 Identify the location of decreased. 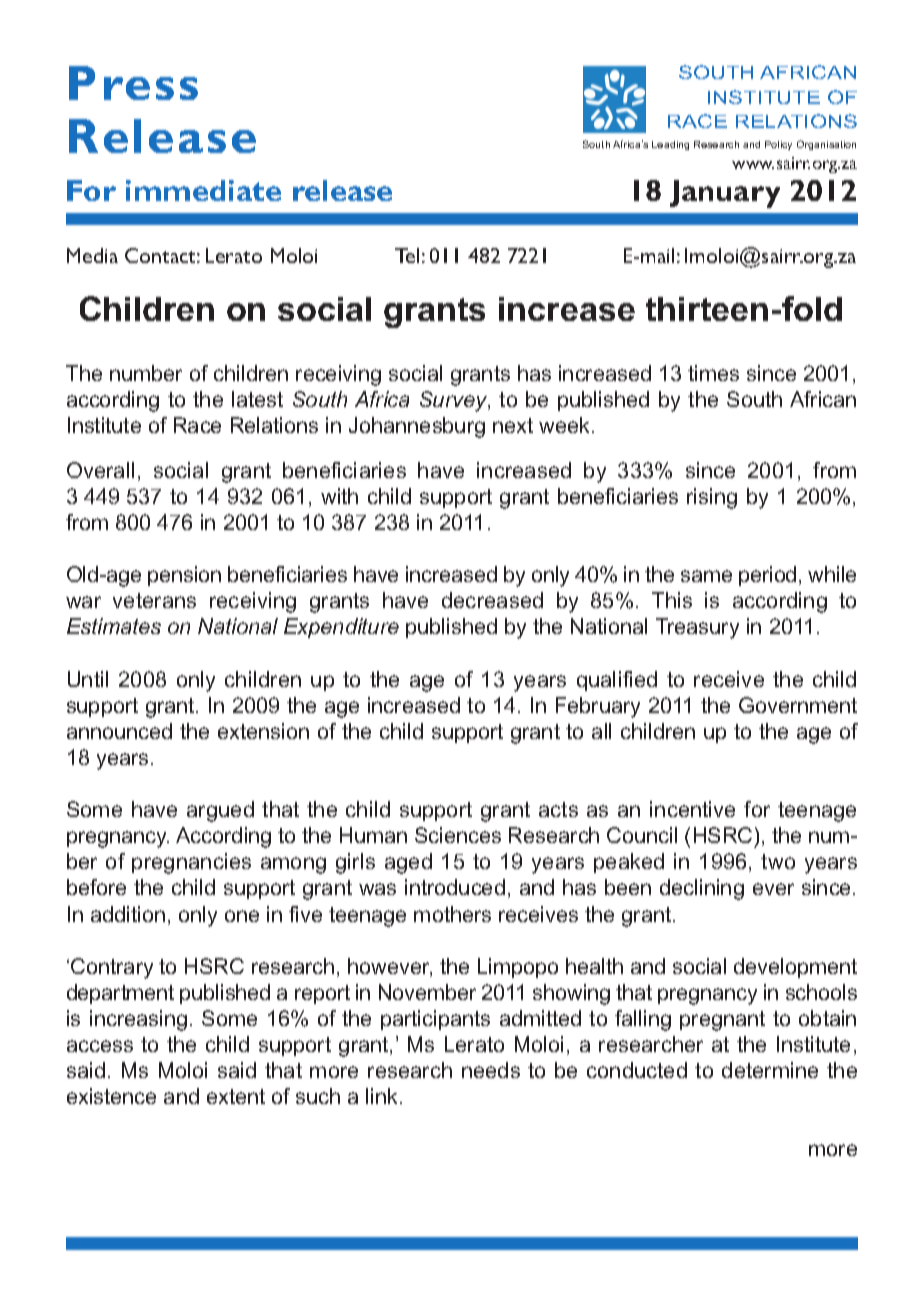
(492, 600).
